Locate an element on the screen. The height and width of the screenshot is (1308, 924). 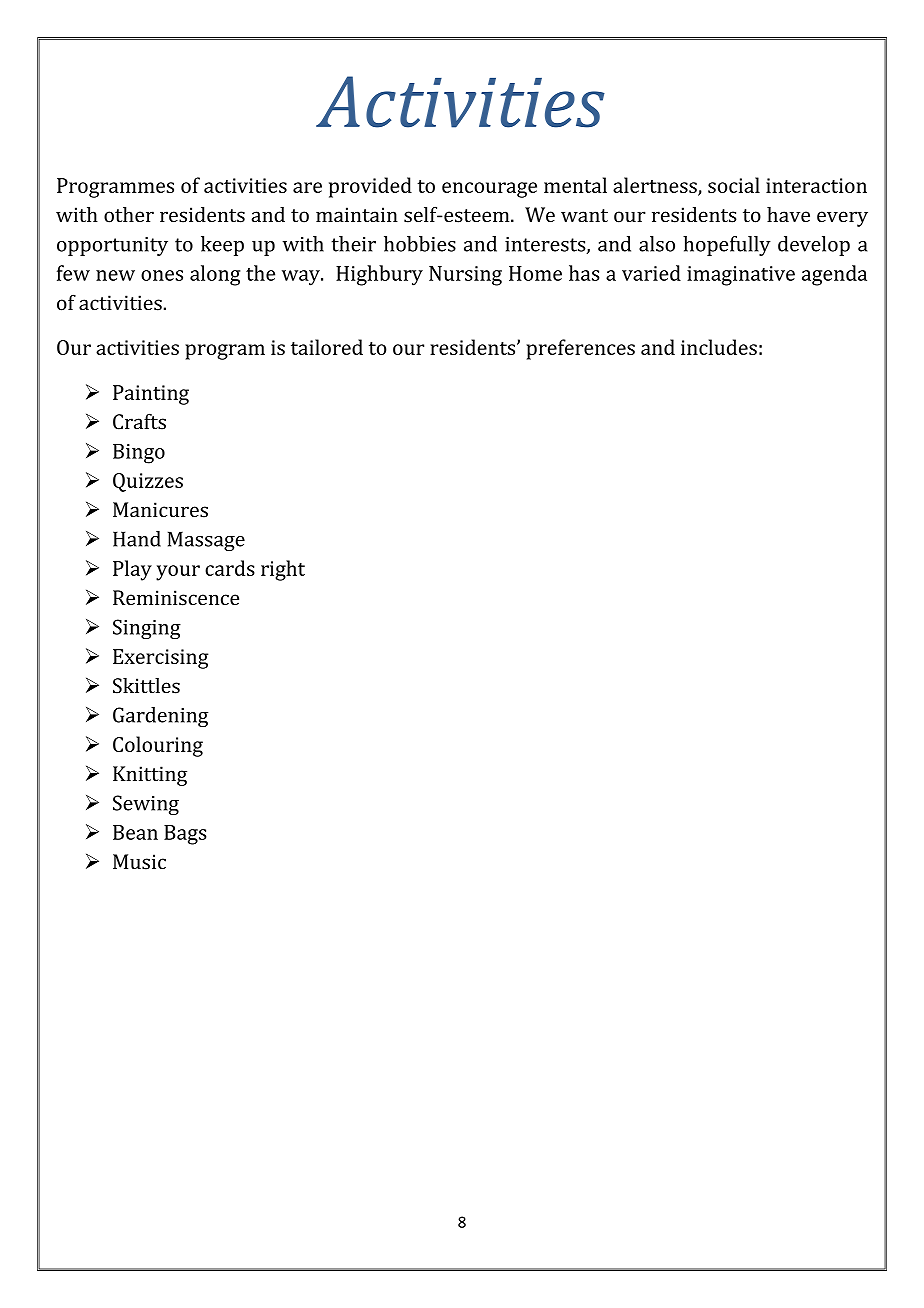
have is located at coordinates (788, 215).
